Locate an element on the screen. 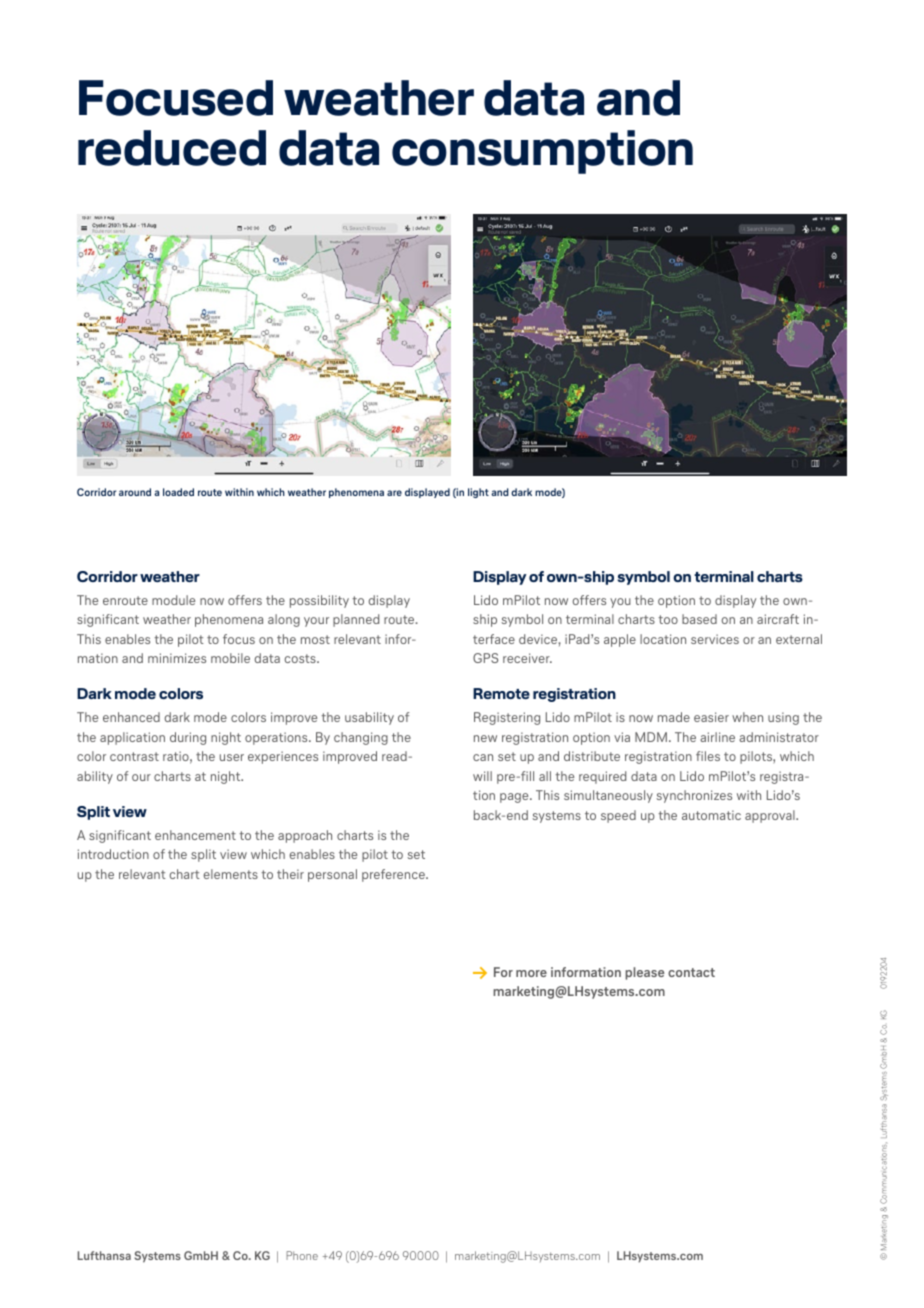  Phone is located at coordinates (302, 1255).
